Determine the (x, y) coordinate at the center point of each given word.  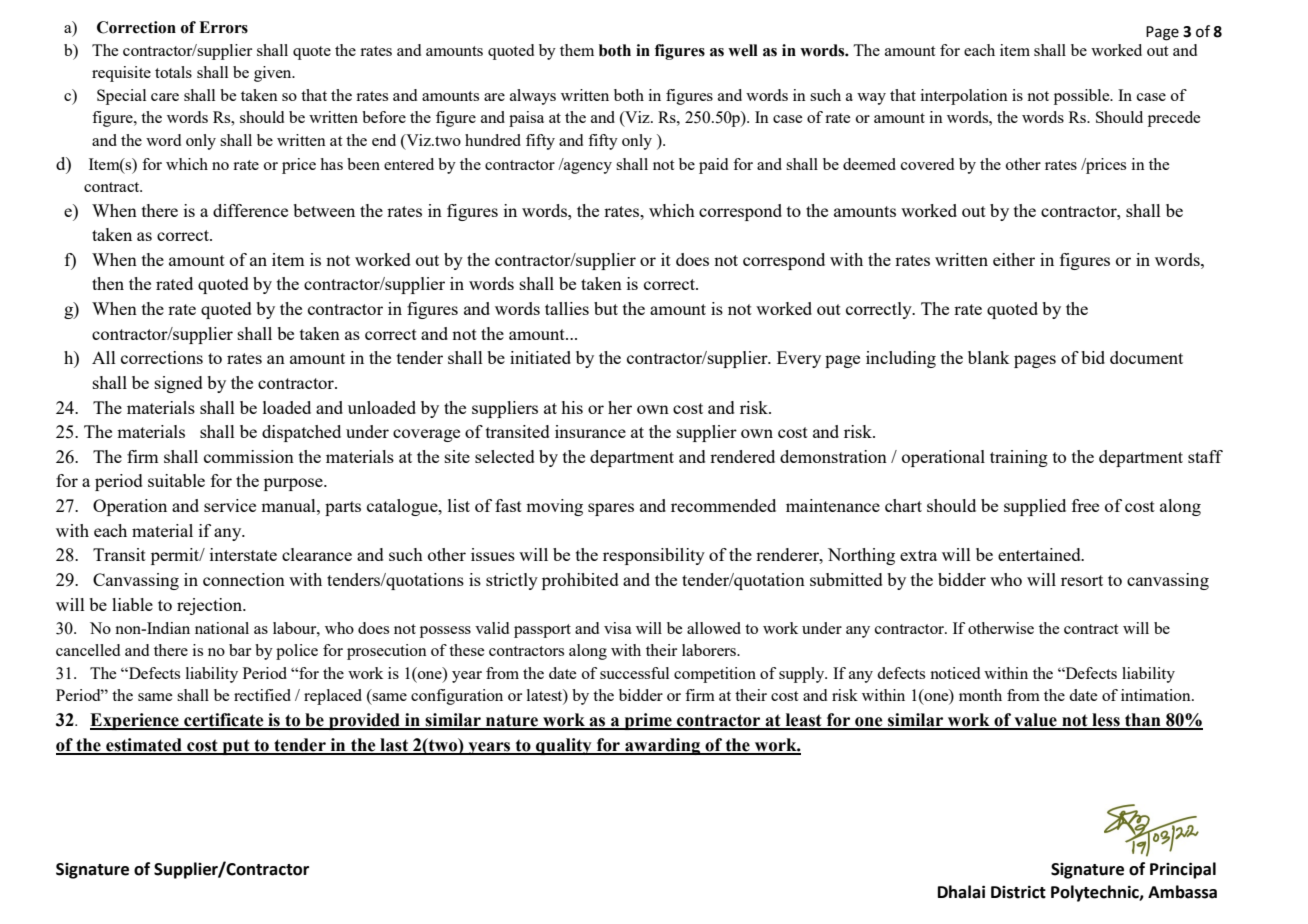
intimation (1157, 695)
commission (249, 456)
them (577, 50)
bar (240, 650)
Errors (223, 27)
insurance (590, 431)
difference (250, 210)
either (1014, 259)
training (1019, 458)
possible (1083, 97)
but (606, 308)
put (236, 747)
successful (634, 673)
